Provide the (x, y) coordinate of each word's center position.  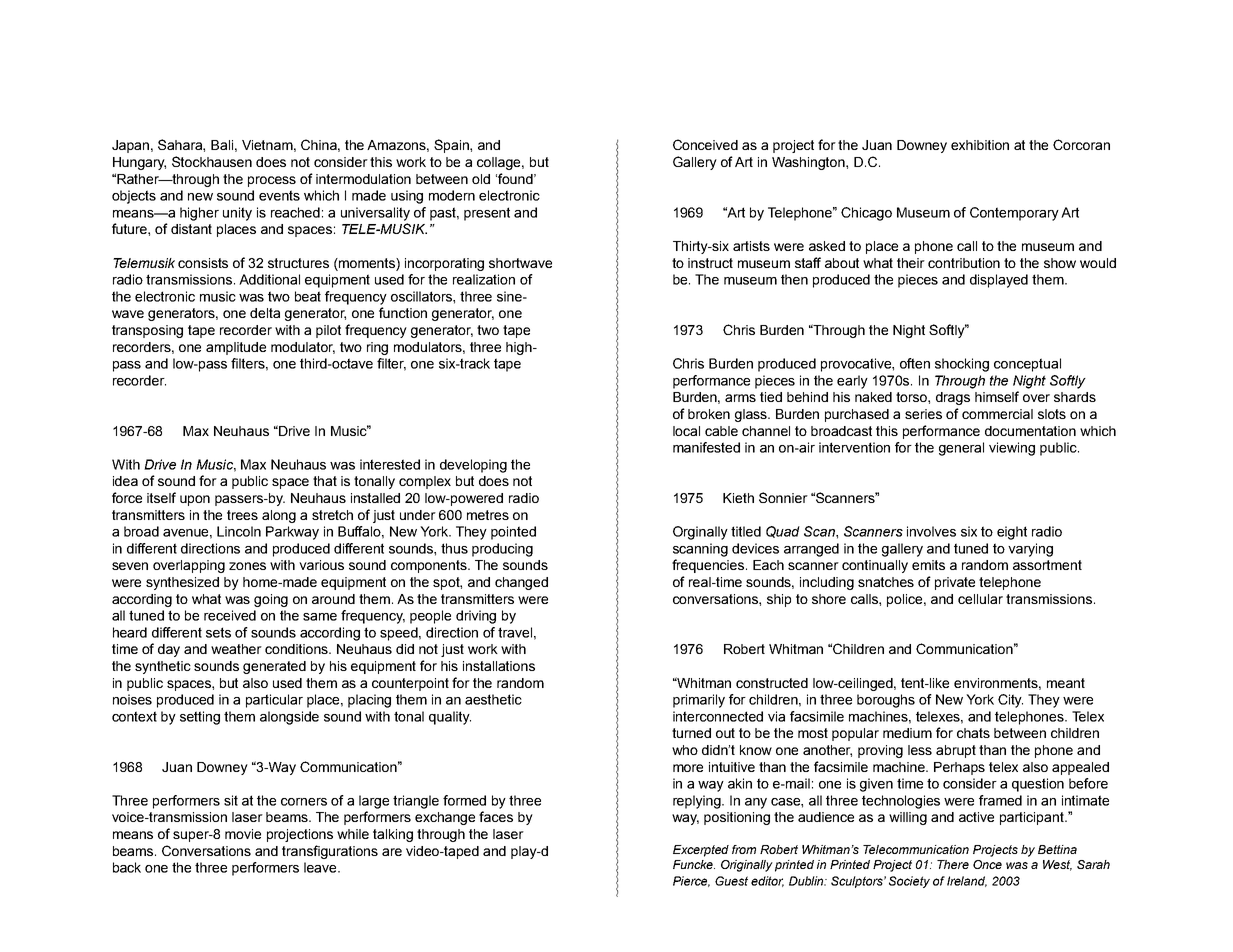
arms (740, 398)
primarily (699, 701)
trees (242, 515)
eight (1012, 533)
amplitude (236, 348)
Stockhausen (212, 161)
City (1010, 701)
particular (274, 701)
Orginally (700, 533)
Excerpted (701, 851)
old (481, 179)
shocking (962, 365)
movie (243, 834)
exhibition (980, 145)
